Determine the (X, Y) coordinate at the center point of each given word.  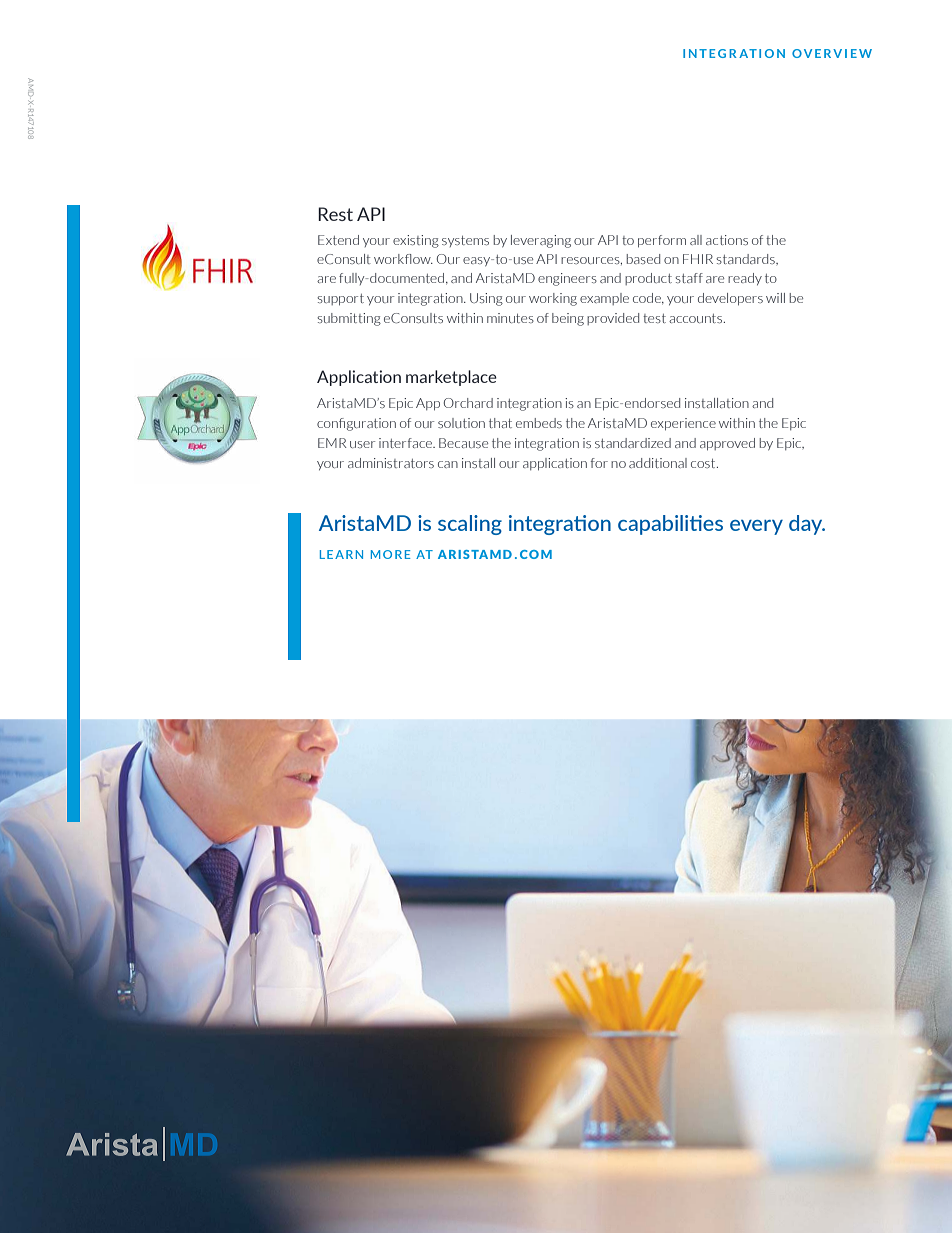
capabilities (670, 525)
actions (727, 240)
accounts (697, 318)
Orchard (468, 403)
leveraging (541, 241)
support (340, 300)
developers (730, 299)
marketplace (451, 378)
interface (406, 443)
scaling (470, 525)
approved (727, 444)
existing (416, 241)
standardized (633, 443)
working (553, 299)
